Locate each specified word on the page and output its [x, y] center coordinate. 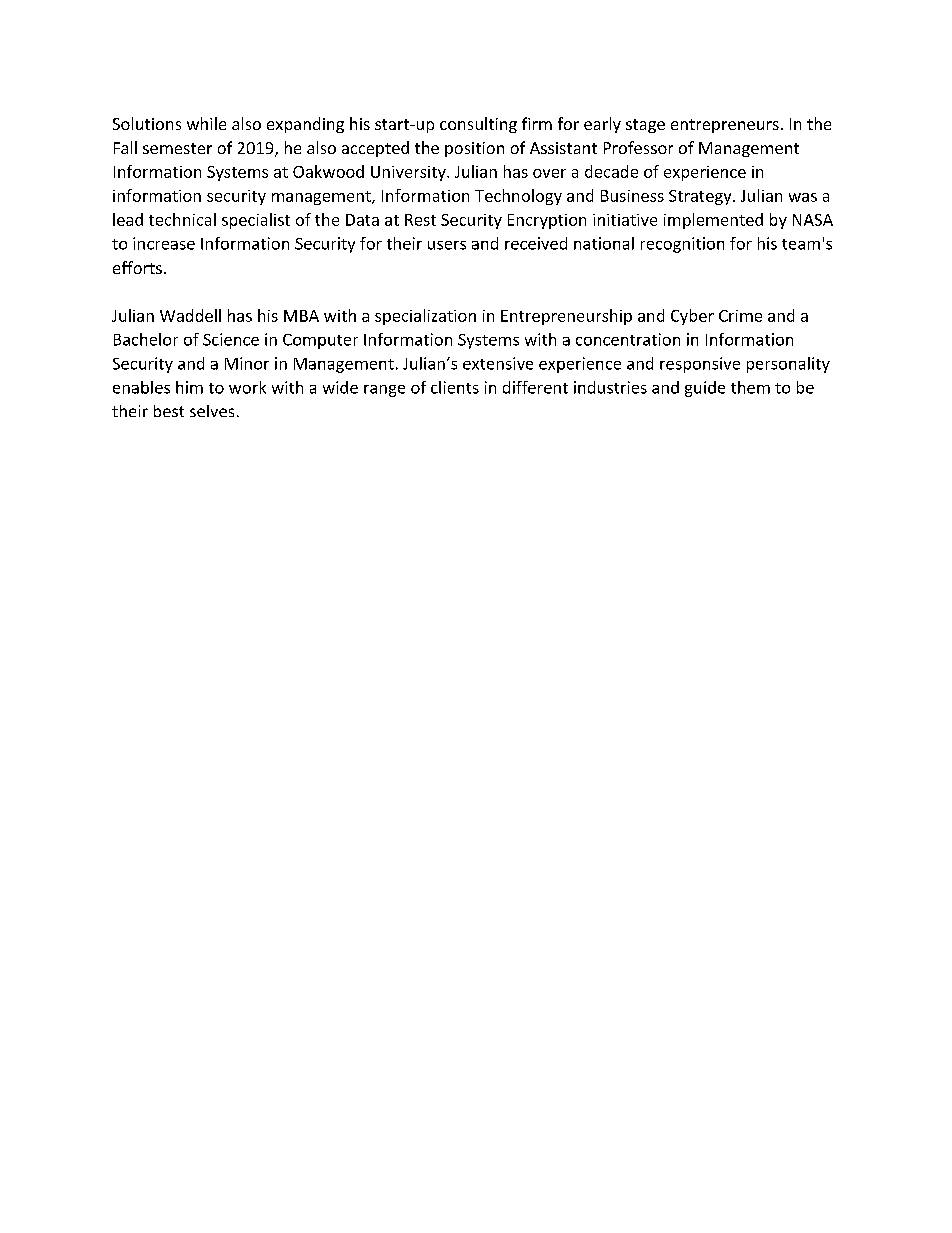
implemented [713, 221]
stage [645, 126]
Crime [740, 316]
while [206, 123]
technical [182, 219]
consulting [478, 125]
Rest [420, 220]
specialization [425, 317]
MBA [301, 316]
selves [212, 411]
